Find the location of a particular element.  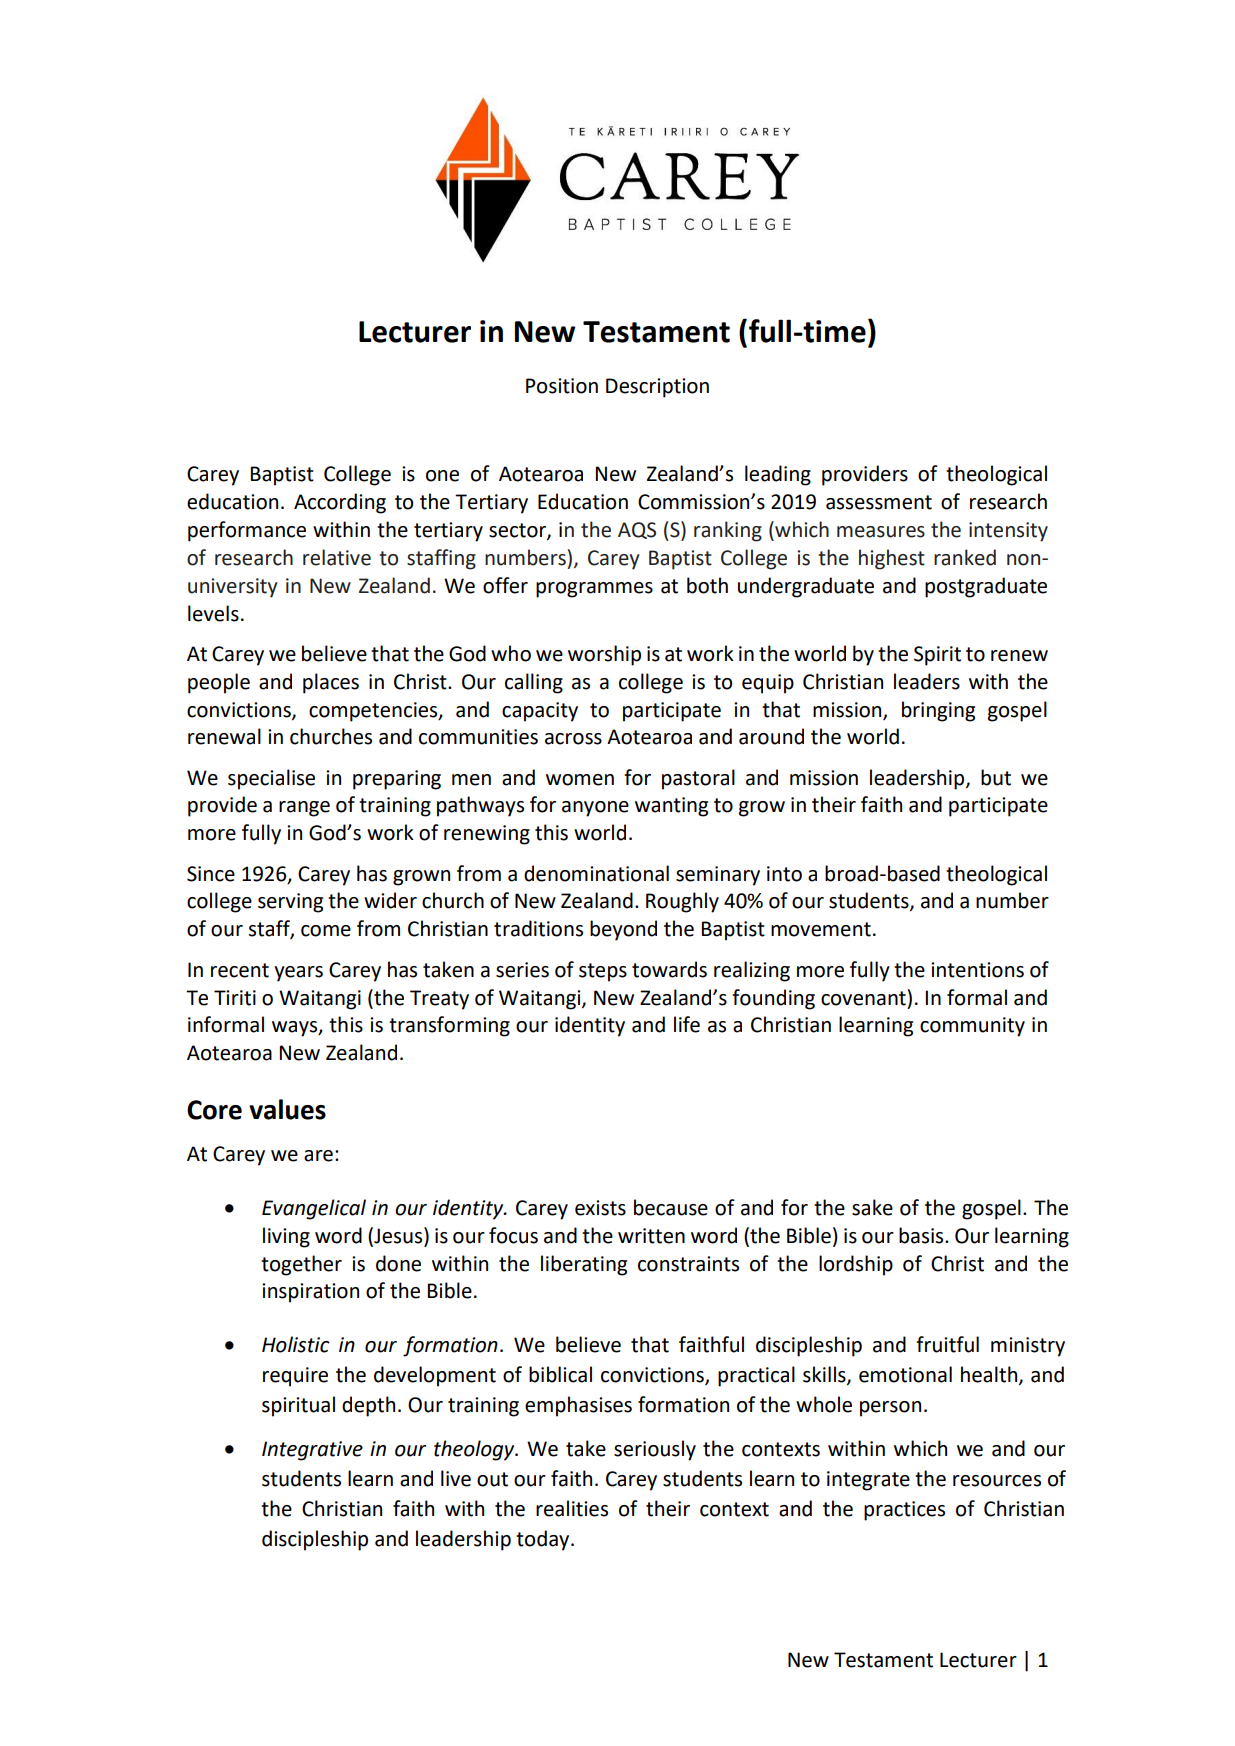

exists is located at coordinates (600, 1208).
